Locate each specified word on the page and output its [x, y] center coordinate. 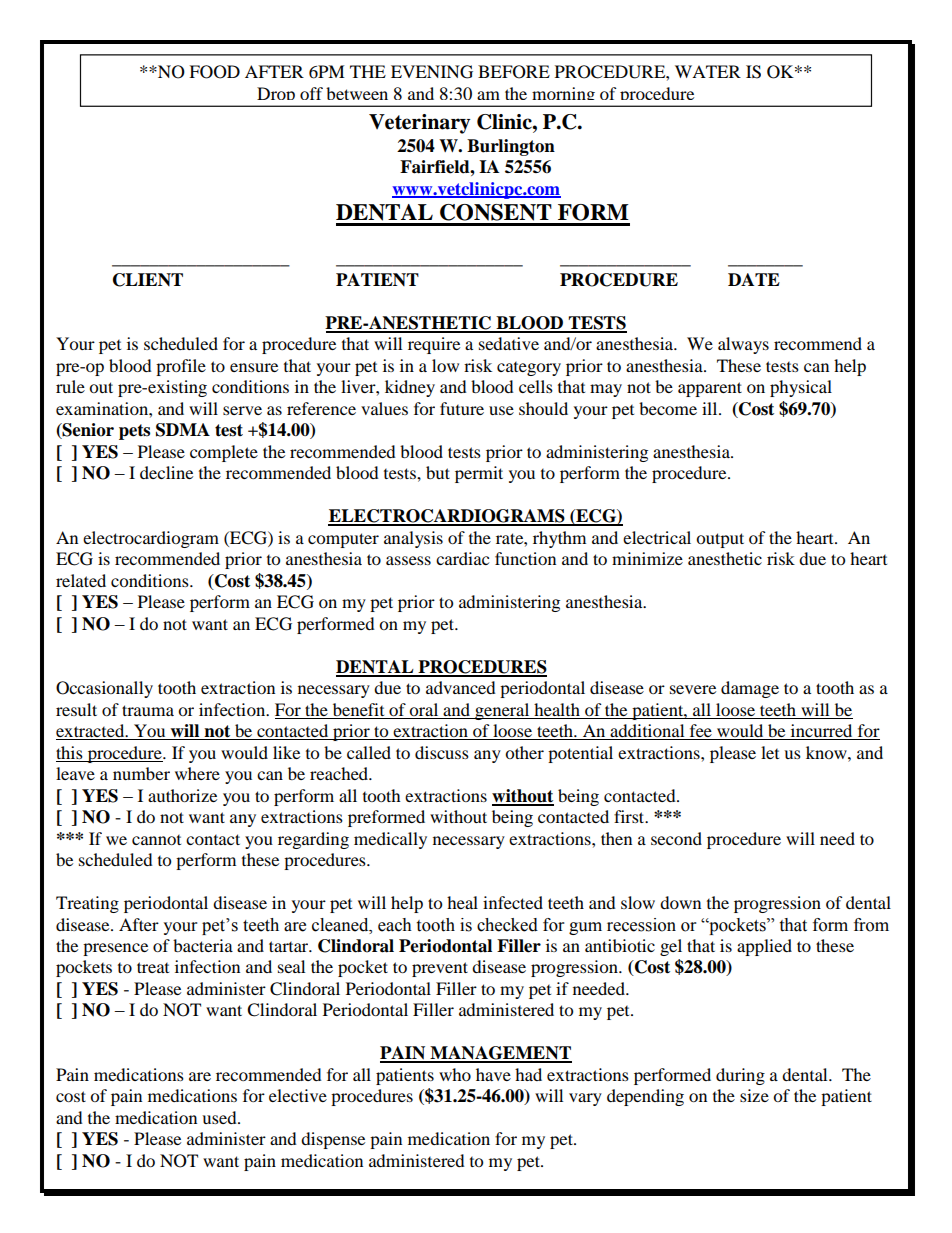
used [220, 1117]
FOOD [214, 72]
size [754, 1095]
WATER [708, 71]
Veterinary [419, 124]
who [455, 1074]
